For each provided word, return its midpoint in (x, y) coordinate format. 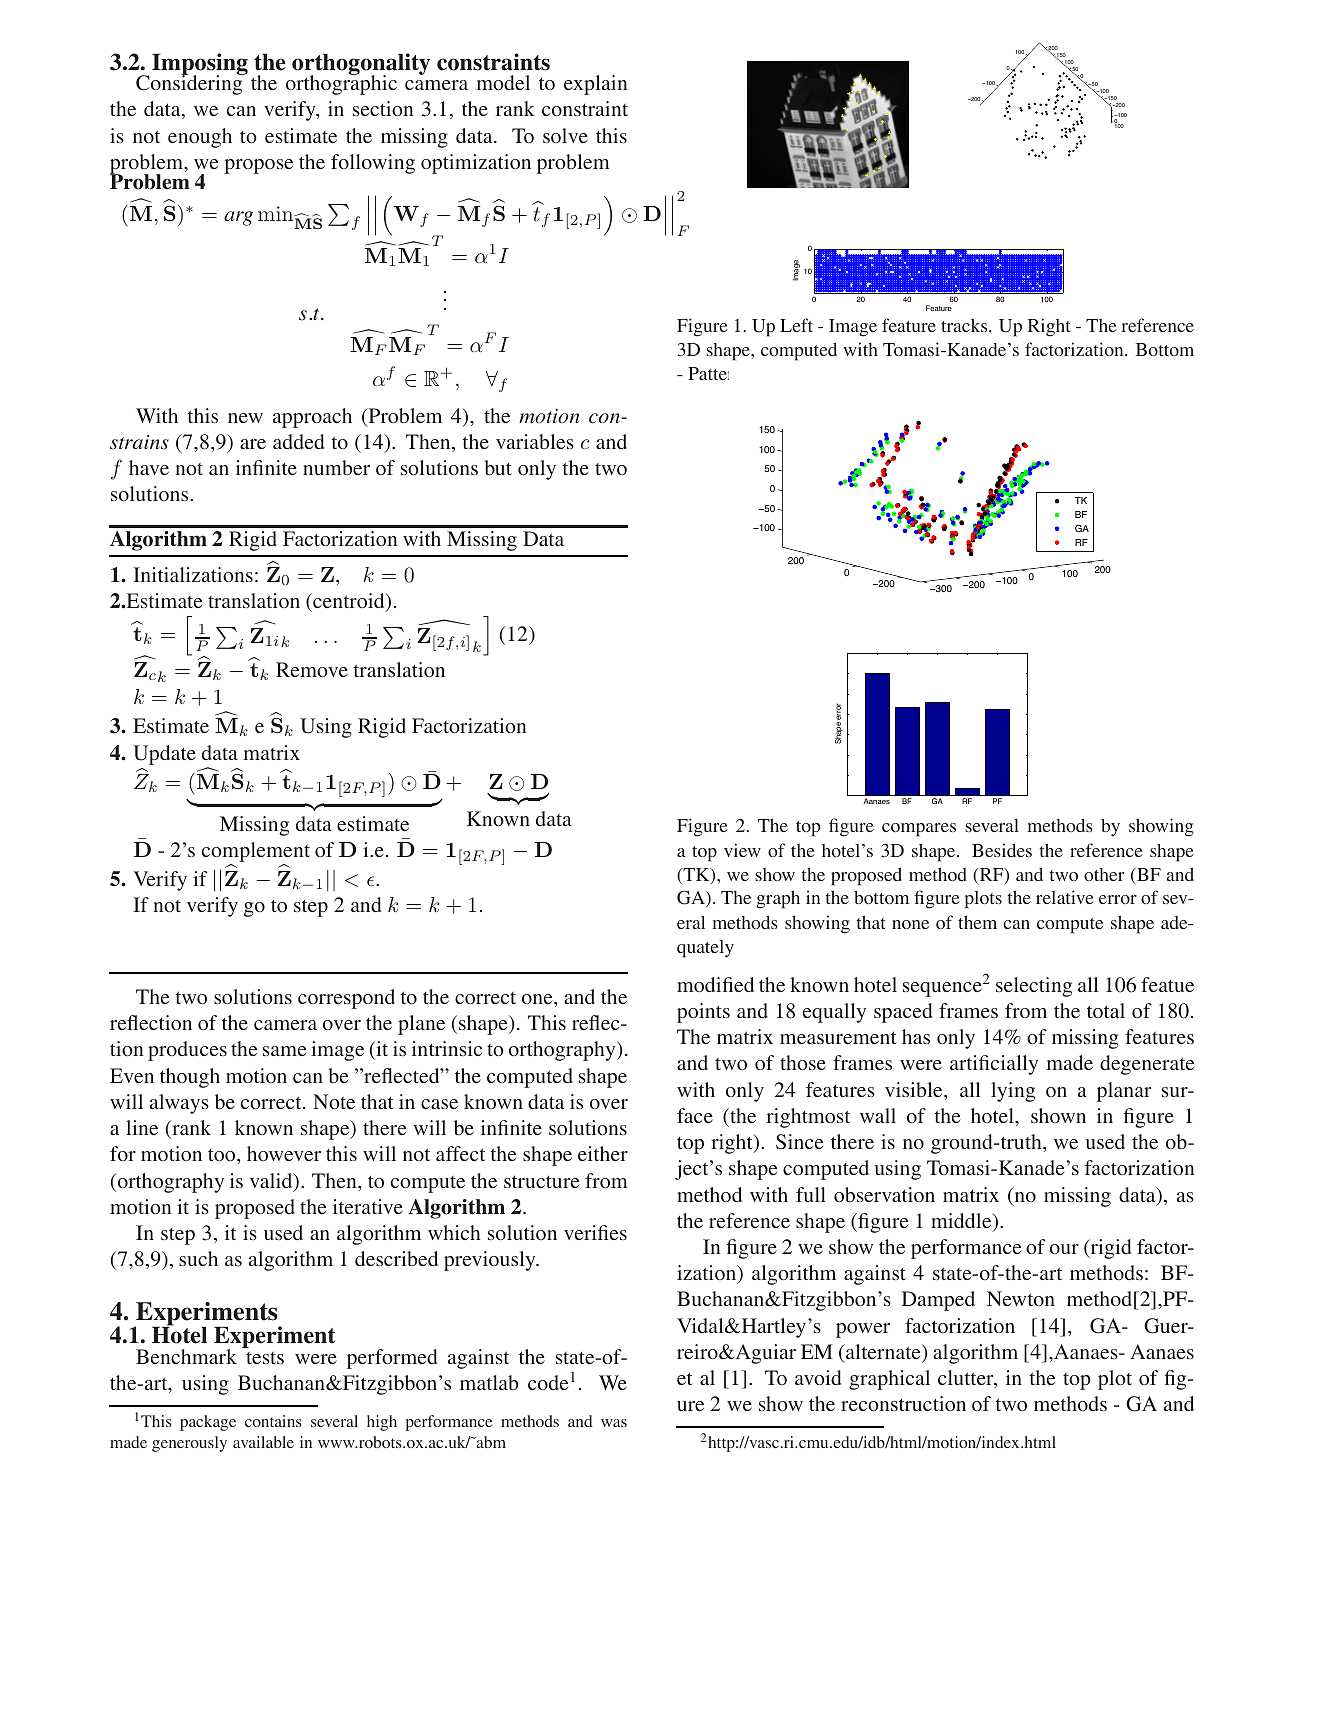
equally (834, 1013)
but (498, 467)
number (336, 467)
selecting (1034, 987)
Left (796, 325)
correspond (346, 999)
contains (273, 1421)
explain (595, 85)
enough (200, 138)
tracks (965, 325)
